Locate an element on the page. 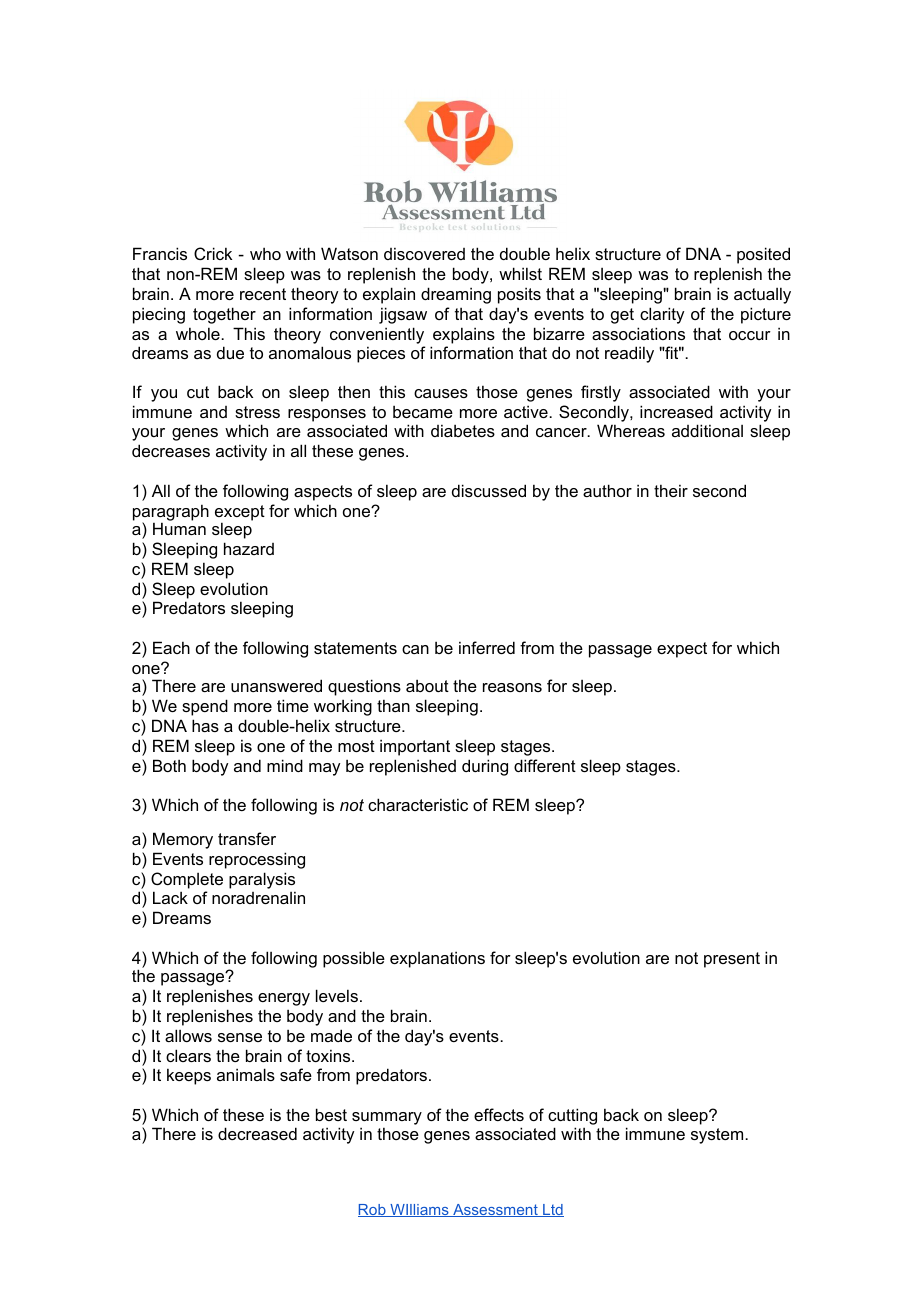 This document has width=924, height=1308. dreaming is located at coordinates (456, 295).
